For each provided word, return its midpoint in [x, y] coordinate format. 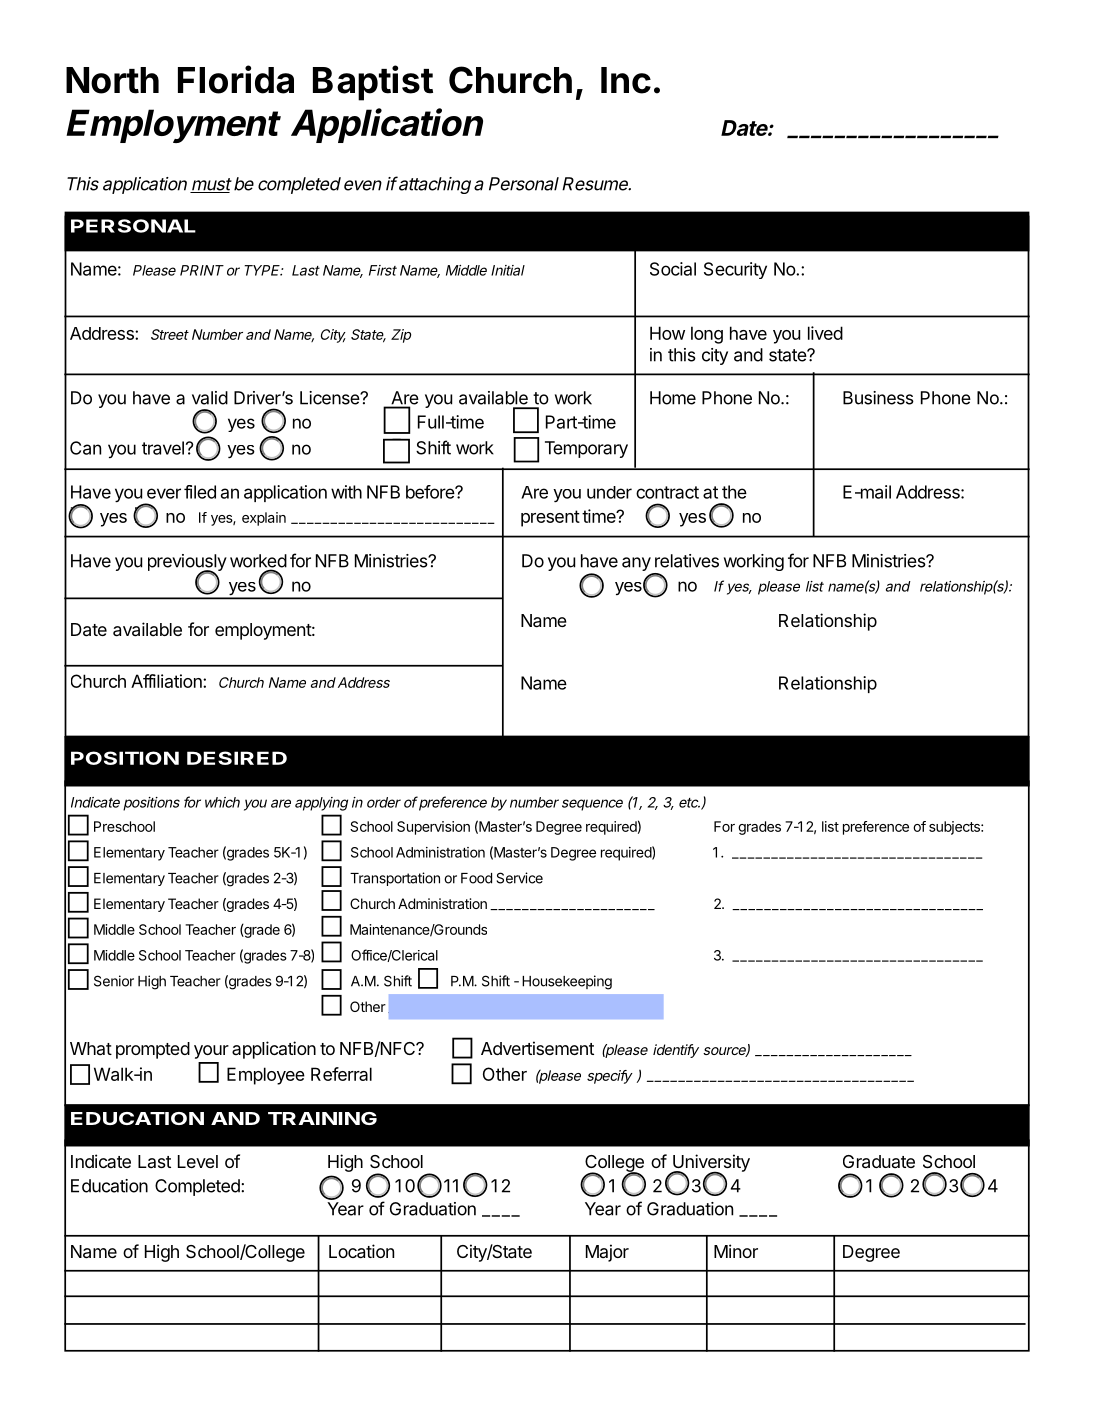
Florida [236, 79]
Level [198, 1161]
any [637, 565]
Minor [736, 1251]
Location [361, 1251]
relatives [687, 561]
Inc [626, 80]
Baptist [373, 83]
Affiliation [167, 681]
